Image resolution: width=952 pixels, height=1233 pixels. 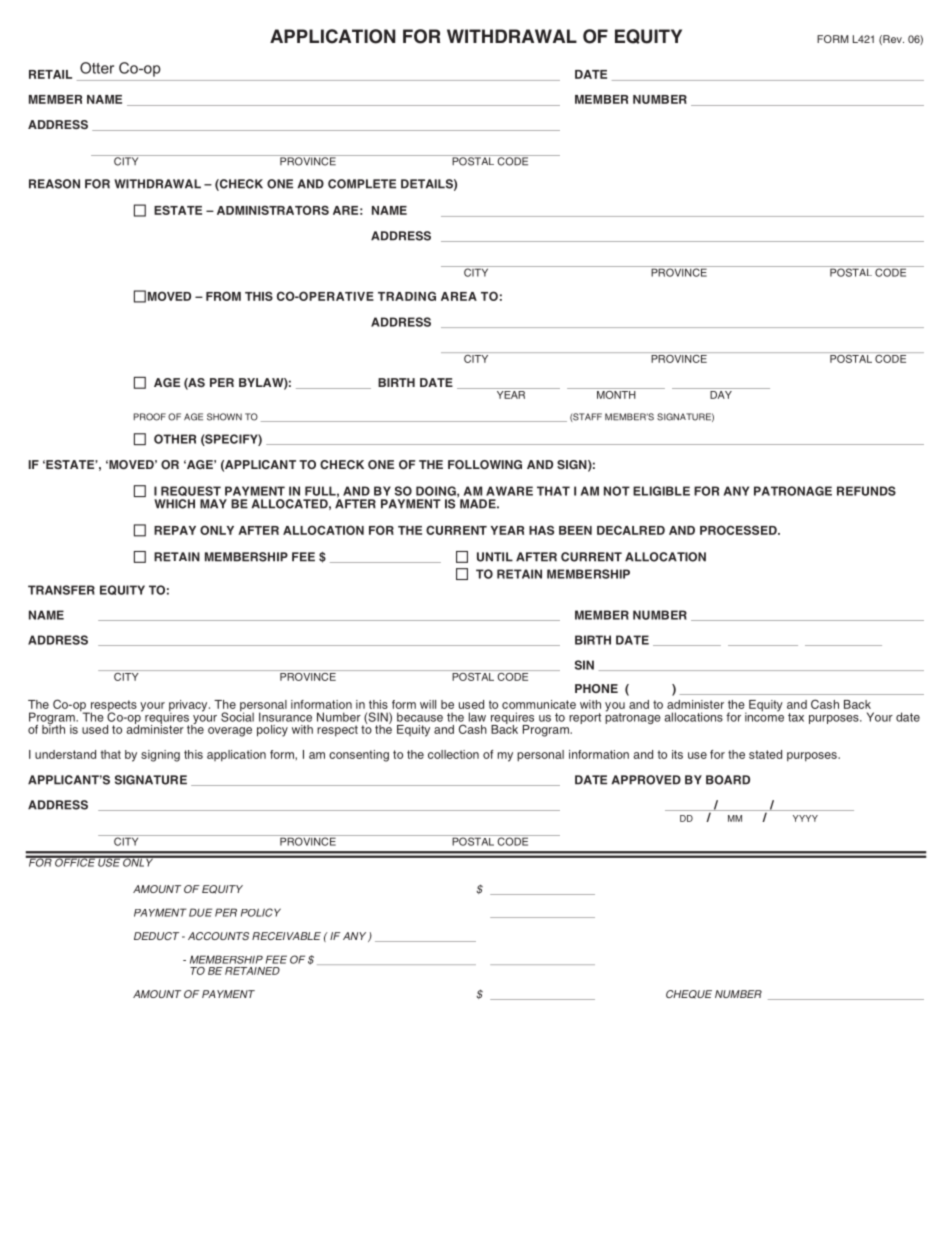 I want to click on income, so click(x=764, y=716).
